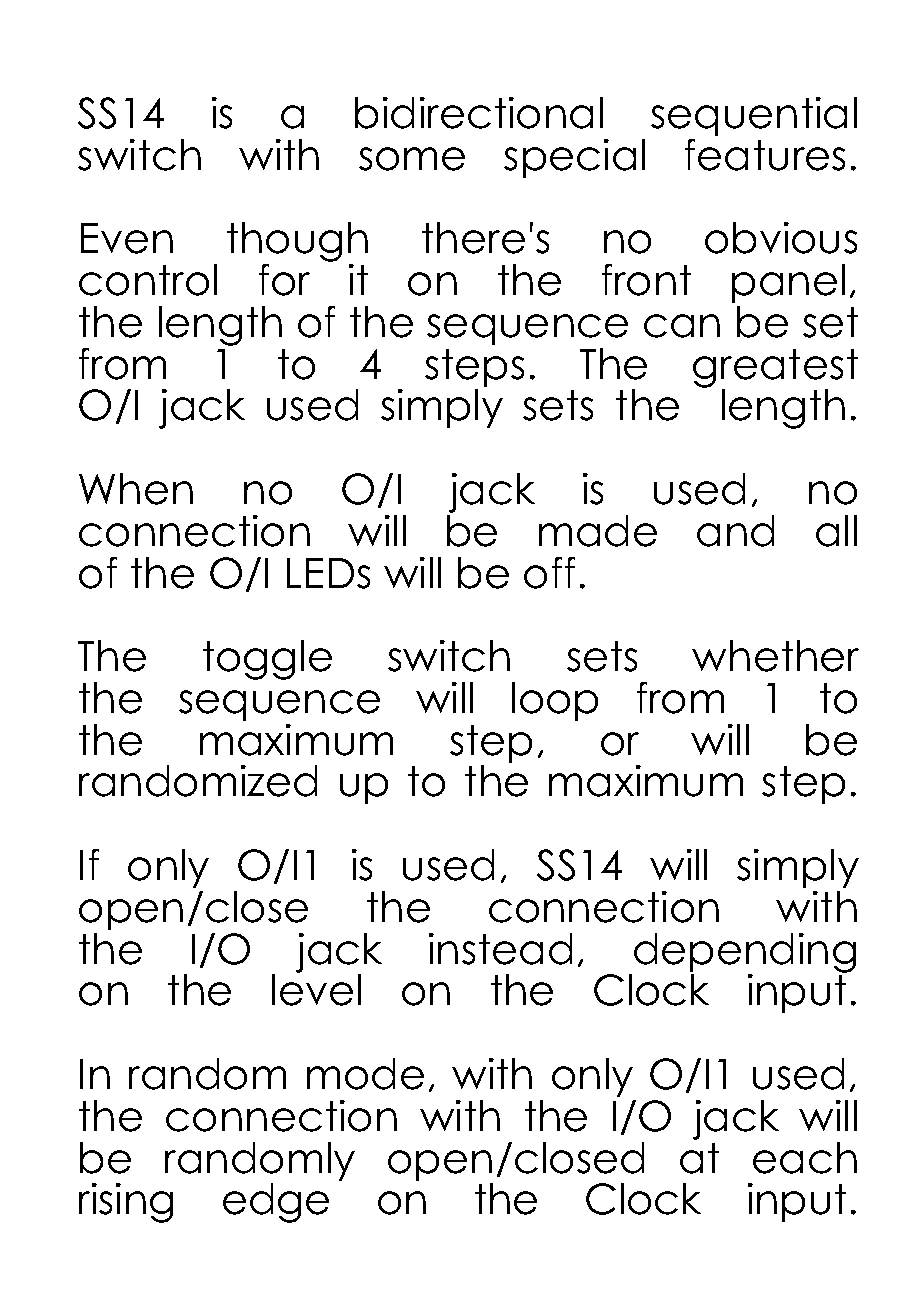 The width and height of the page is (912, 1316). What do you see at coordinates (127, 238) in the page?
I see `Even` at bounding box center [127, 238].
